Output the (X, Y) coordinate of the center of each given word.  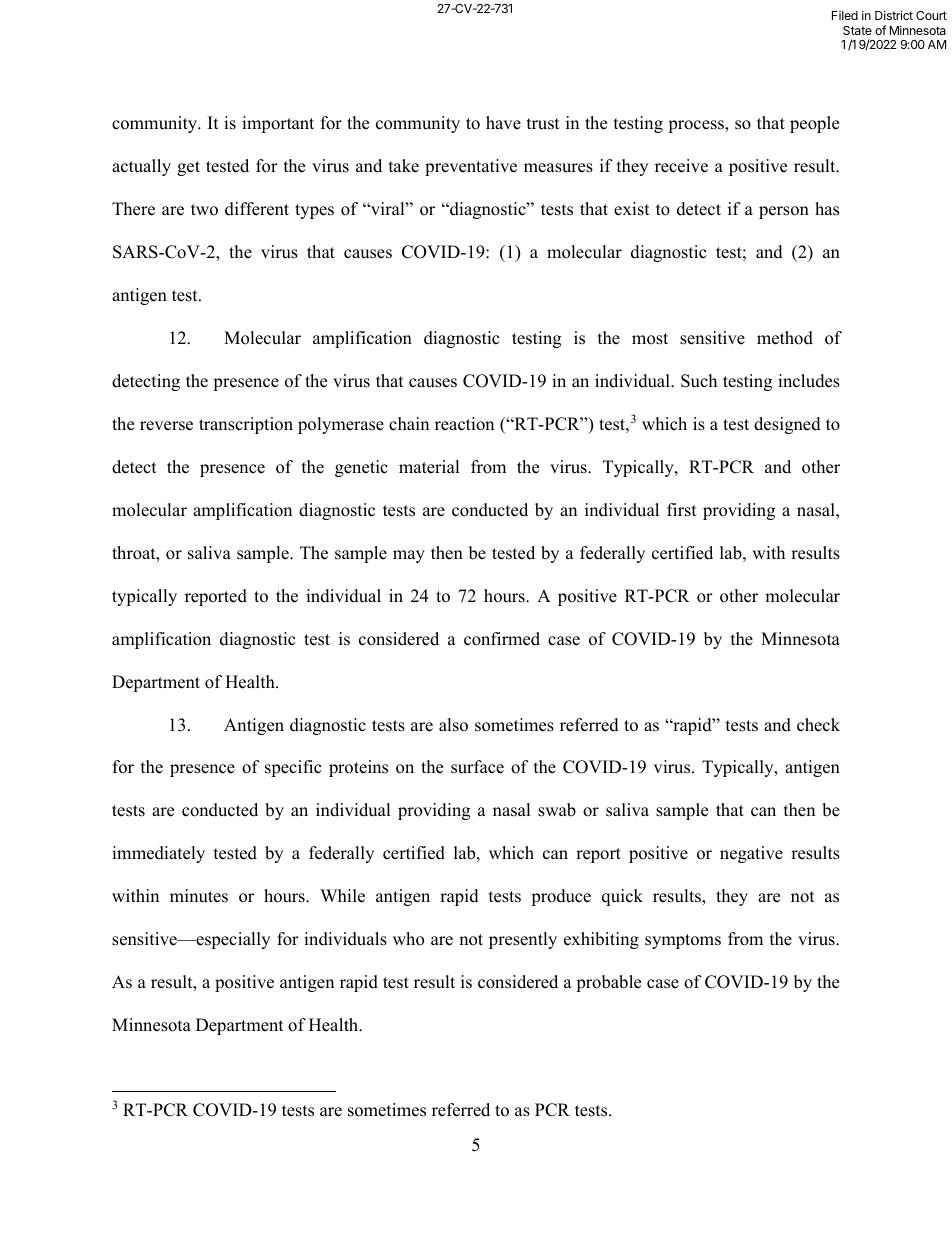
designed (787, 425)
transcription (246, 425)
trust (543, 124)
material (429, 467)
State (857, 30)
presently (523, 940)
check (818, 725)
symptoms (683, 941)
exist (632, 209)
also (453, 725)
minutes (199, 896)
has (827, 209)
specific (293, 768)
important (278, 124)
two (204, 210)
